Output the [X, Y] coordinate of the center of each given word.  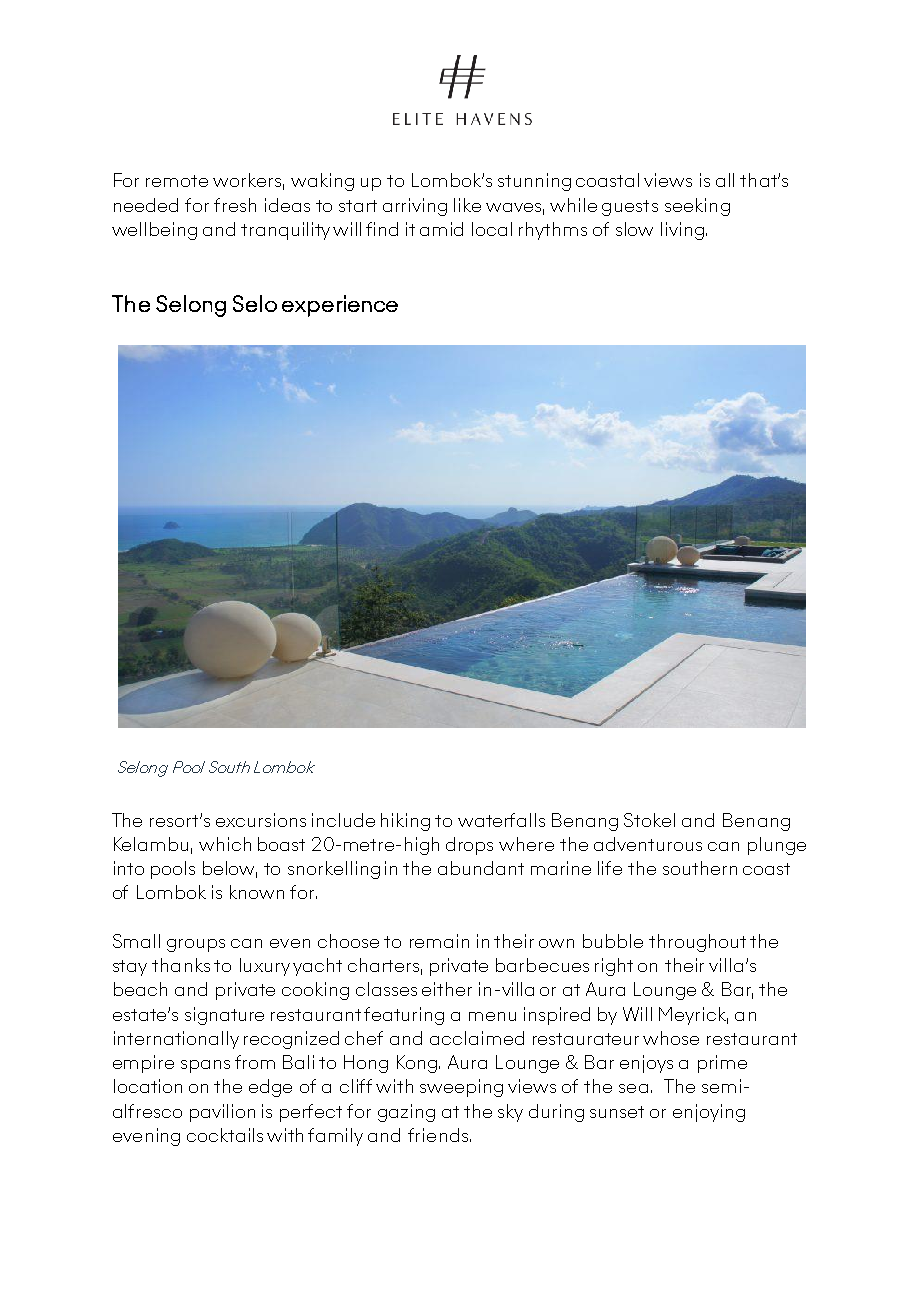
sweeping [461, 1088]
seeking [697, 207]
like [467, 205]
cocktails [225, 1135]
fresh [235, 205]
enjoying [709, 1113]
